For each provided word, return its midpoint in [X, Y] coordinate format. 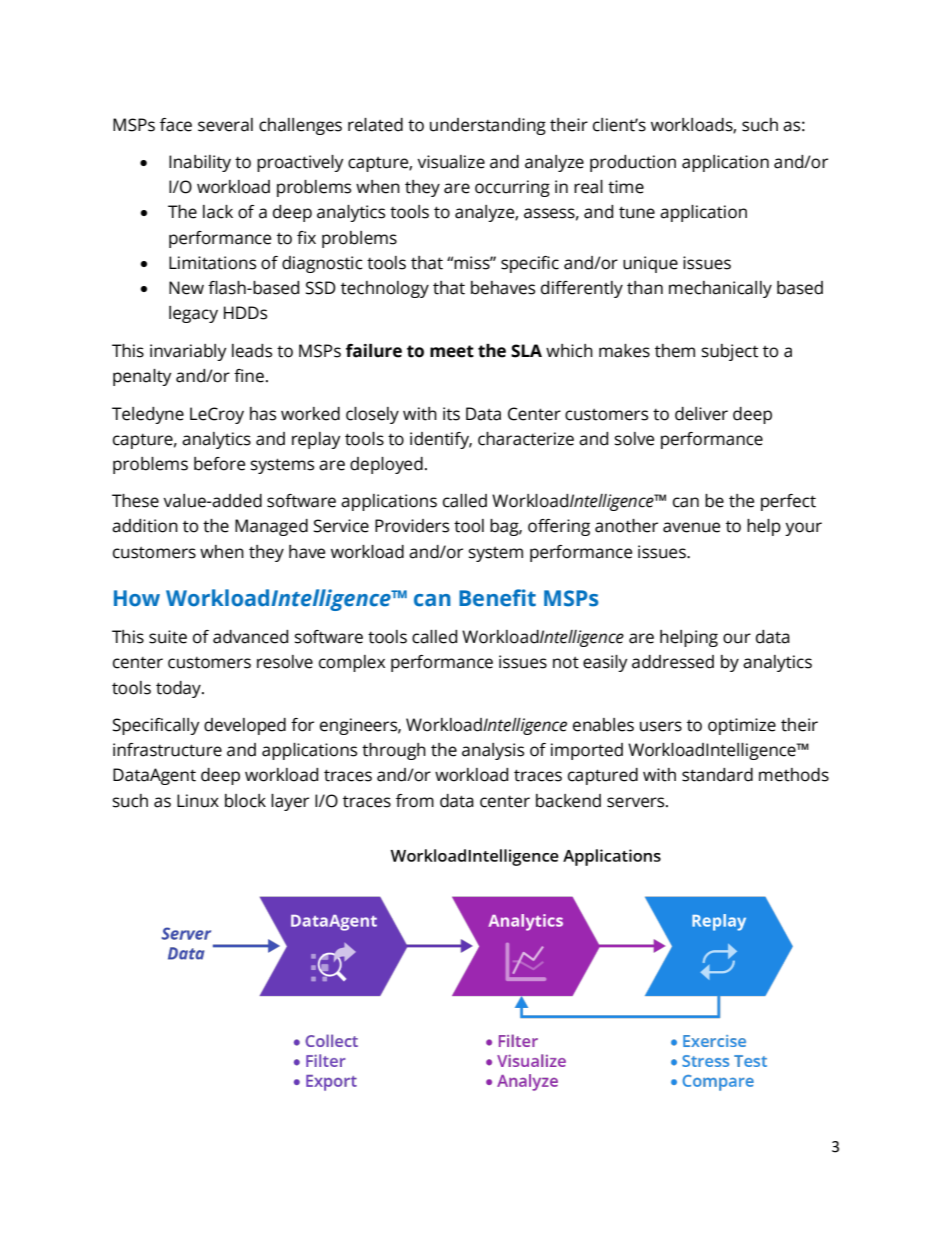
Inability [200, 163]
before [219, 464]
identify [441, 440]
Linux [198, 801]
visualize [451, 162]
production [633, 163]
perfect [788, 502]
